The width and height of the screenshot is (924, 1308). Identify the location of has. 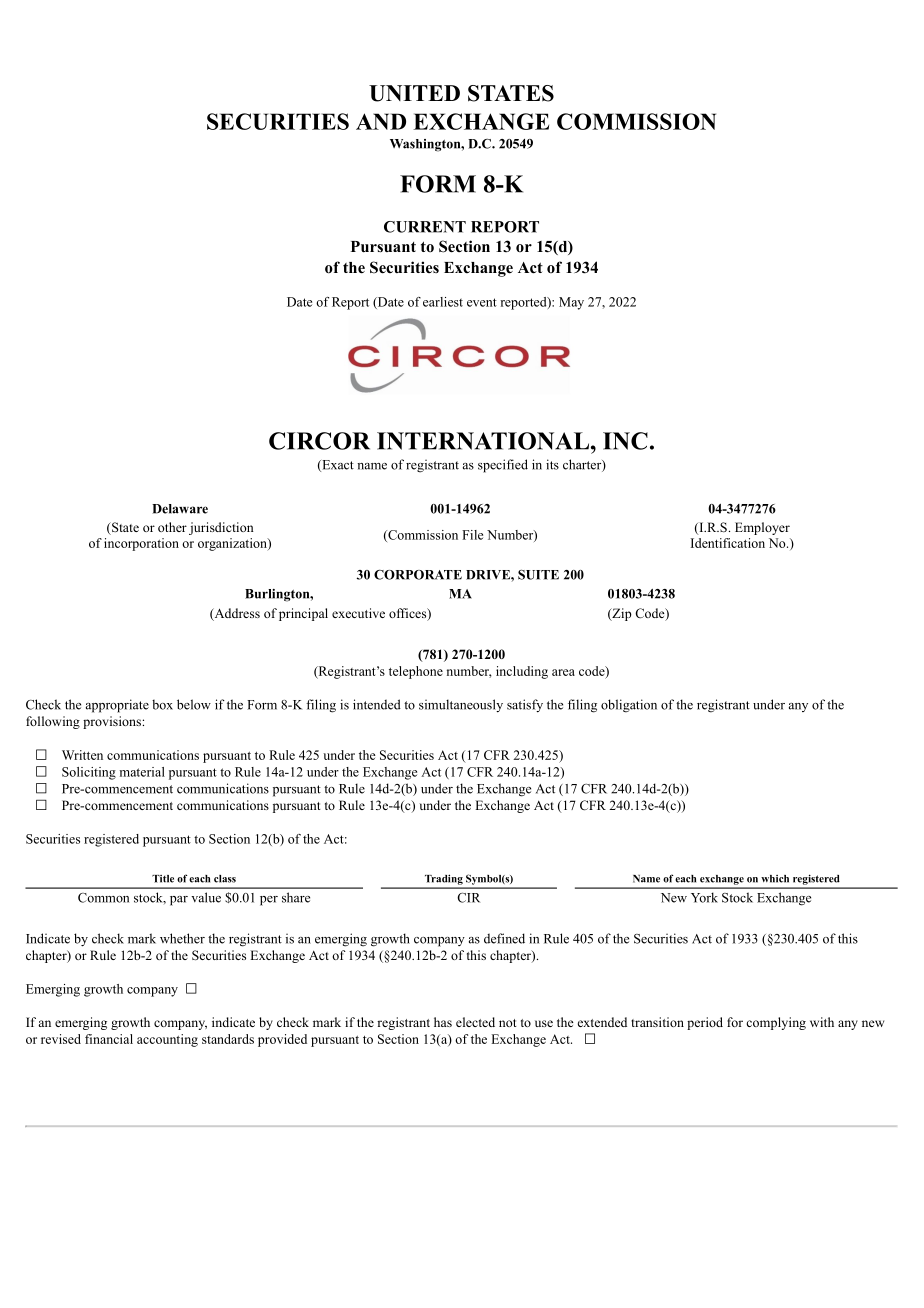
(443, 1022).
